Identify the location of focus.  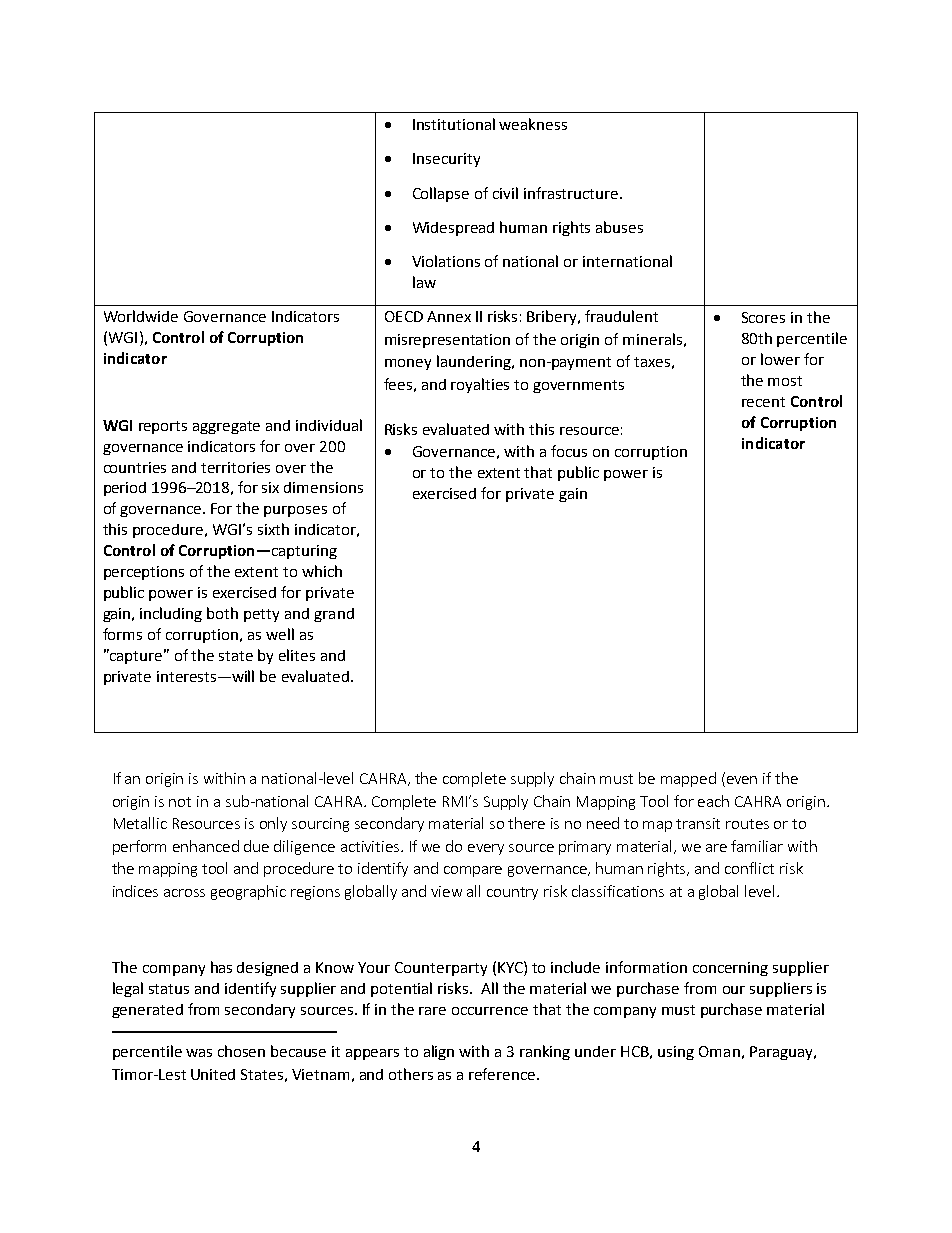
(569, 451).
